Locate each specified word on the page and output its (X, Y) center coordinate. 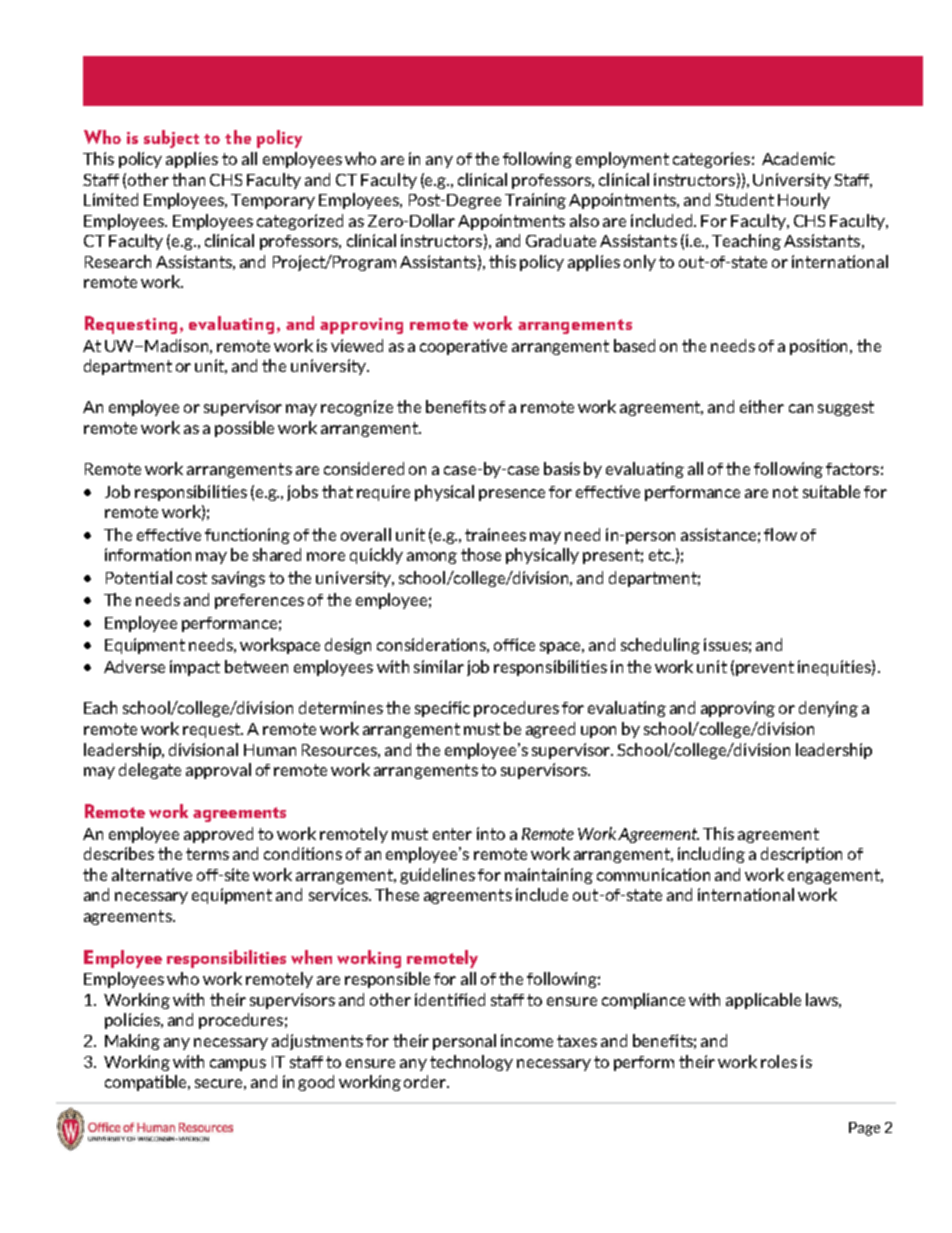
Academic (798, 158)
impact (195, 668)
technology (471, 1063)
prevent (765, 668)
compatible (147, 1083)
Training (535, 201)
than (188, 179)
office (514, 644)
